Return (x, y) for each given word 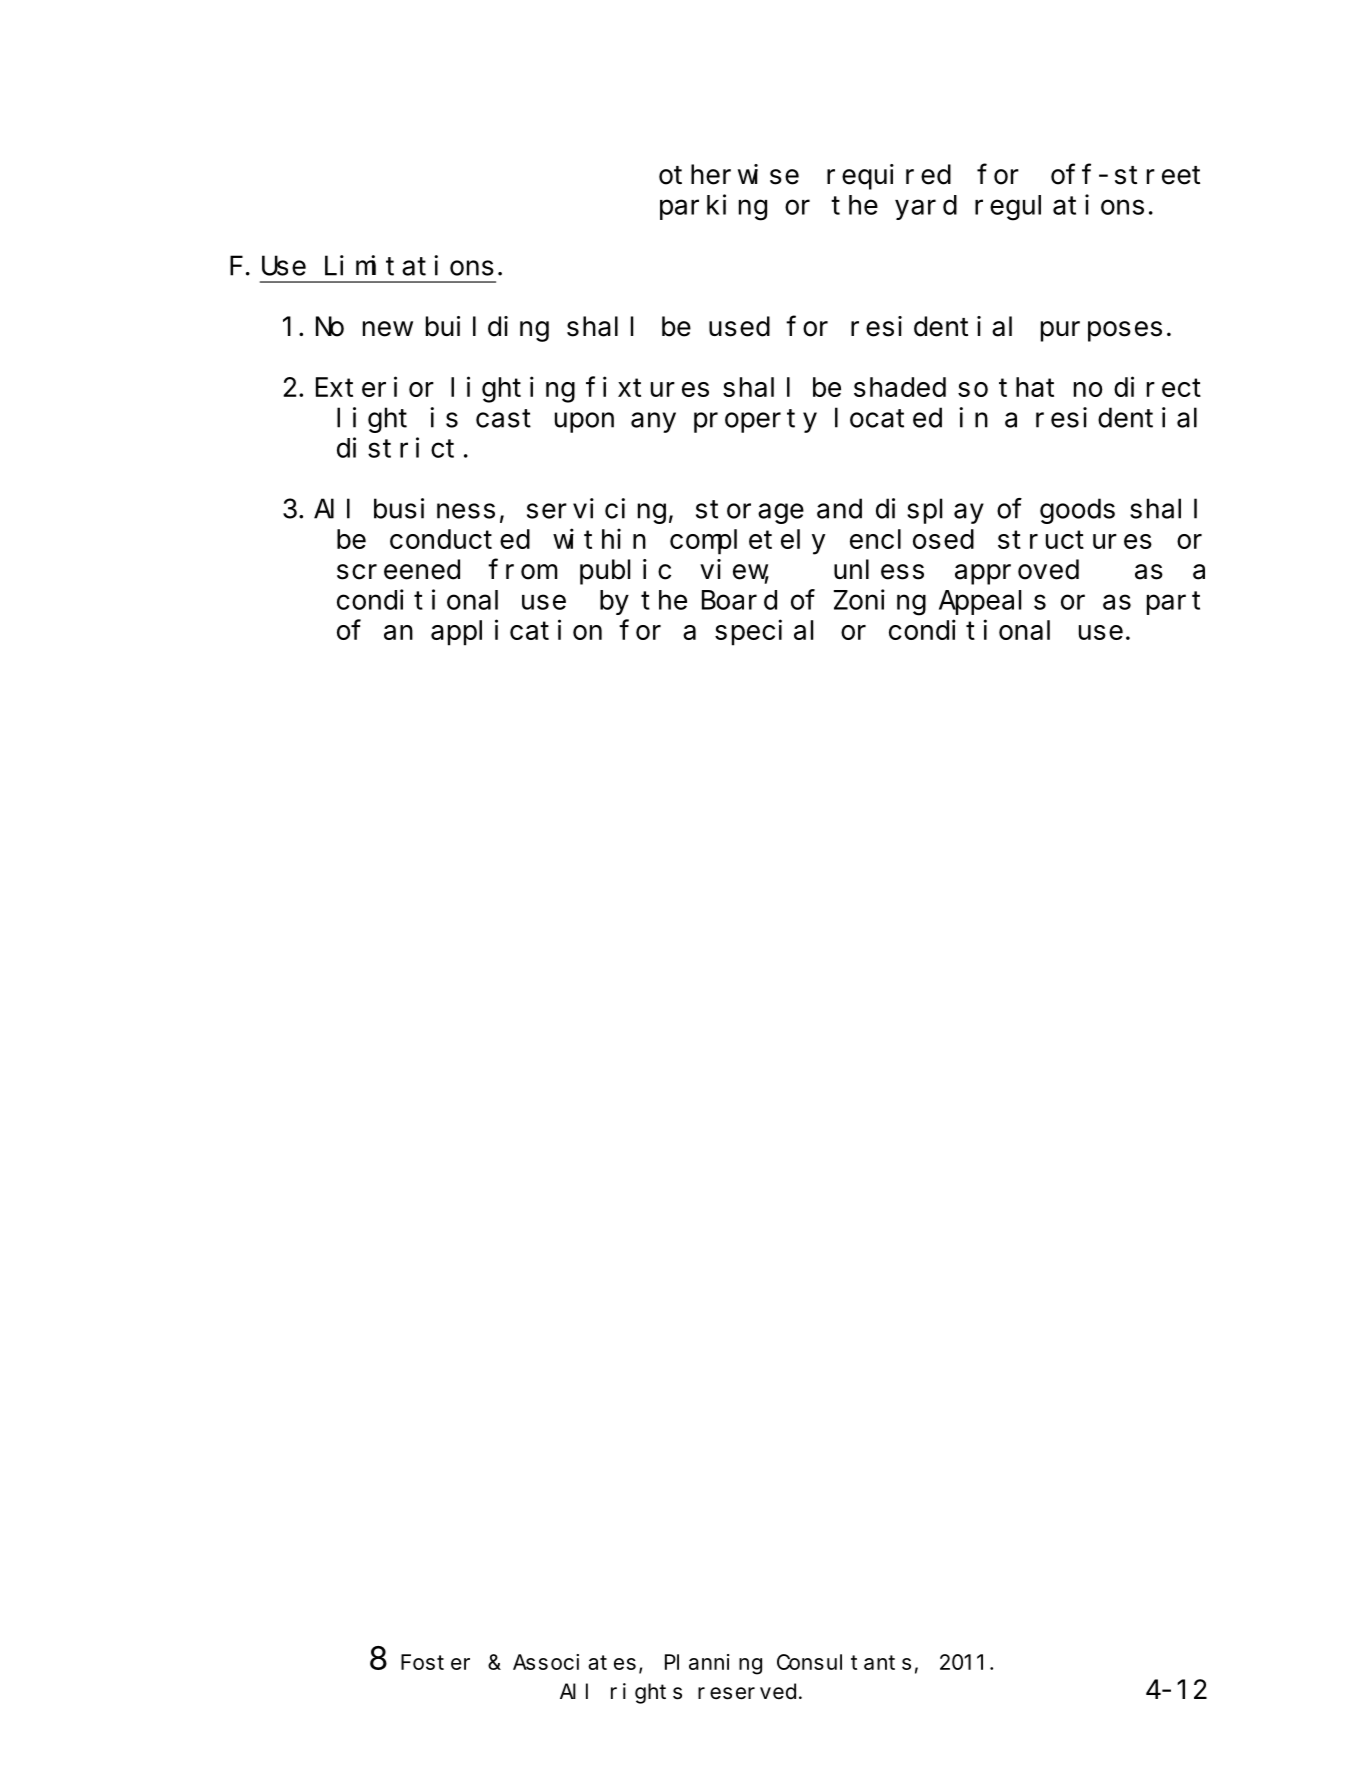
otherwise (729, 174)
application (516, 633)
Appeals (992, 602)
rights (646, 1693)
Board (739, 600)
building (487, 329)
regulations (1059, 207)
